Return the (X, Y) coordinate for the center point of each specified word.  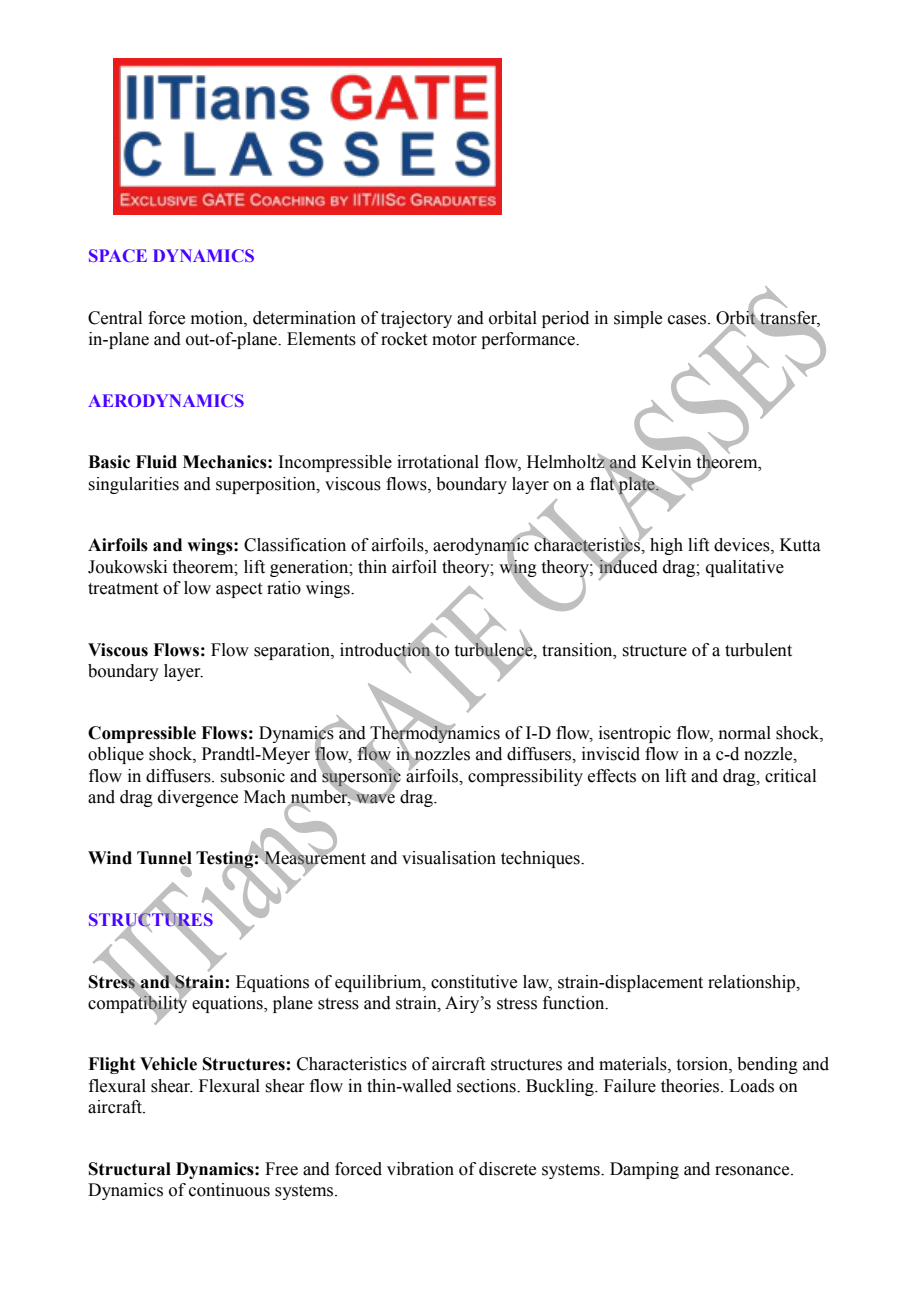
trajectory (416, 319)
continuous (229, 1190)
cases (688, 320)
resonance (753, 1171)
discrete (507, 1169)
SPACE (118, 255)
